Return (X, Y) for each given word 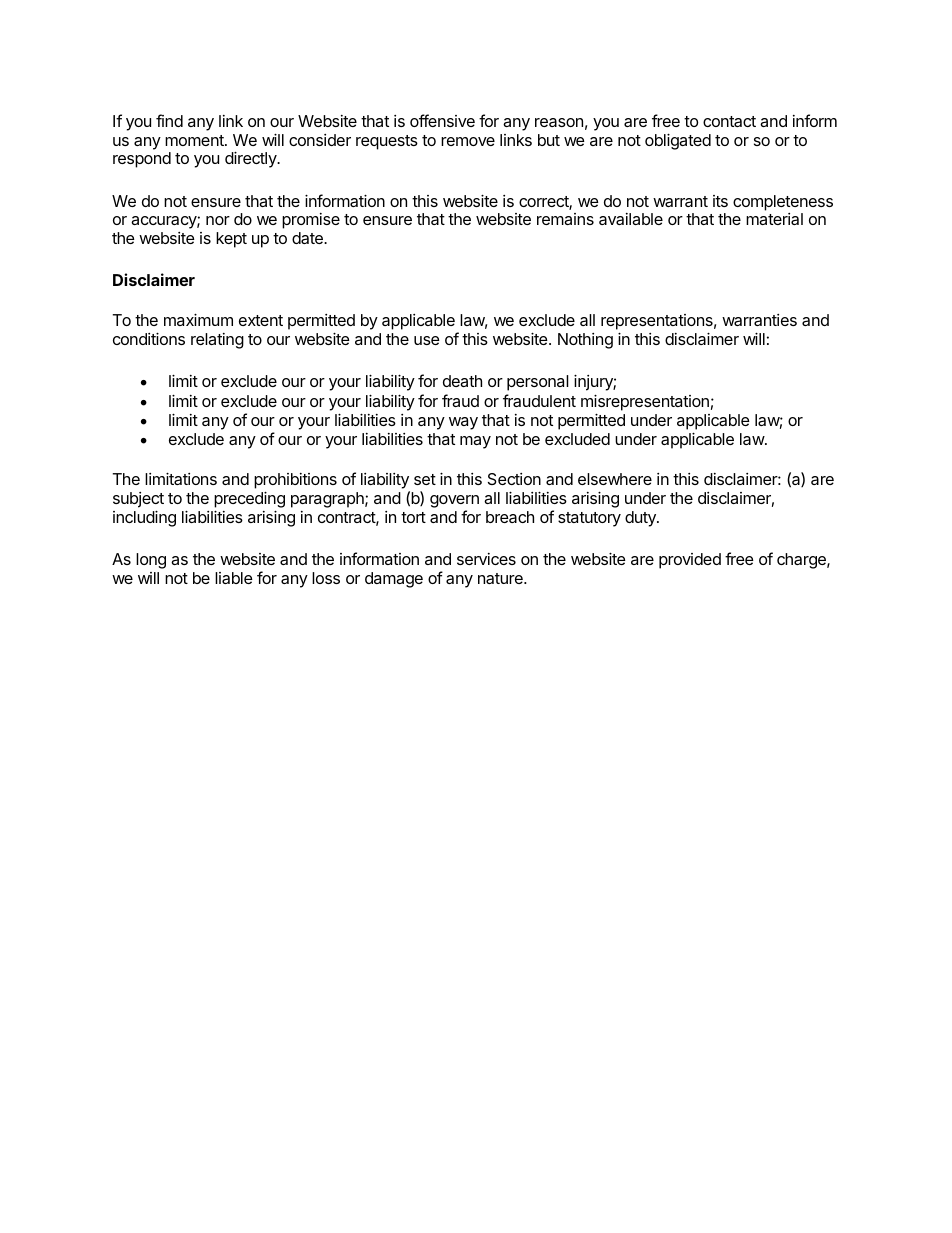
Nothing (585, 341)
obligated (678, 141)
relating (217, 341)
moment (195, 140)
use (427, 340)
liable (234, 578)
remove (468, 141)
